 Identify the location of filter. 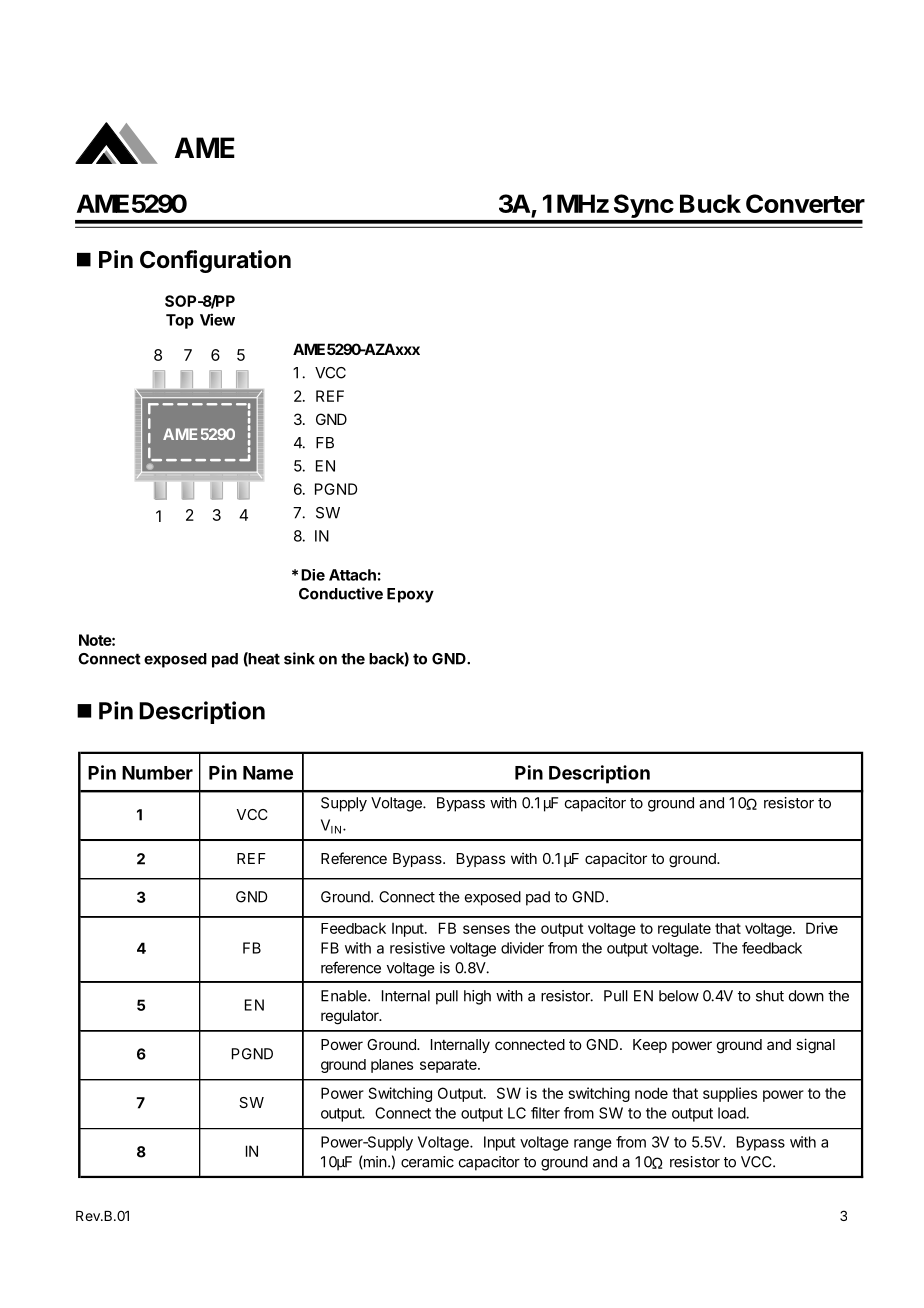
(545, 1113).
